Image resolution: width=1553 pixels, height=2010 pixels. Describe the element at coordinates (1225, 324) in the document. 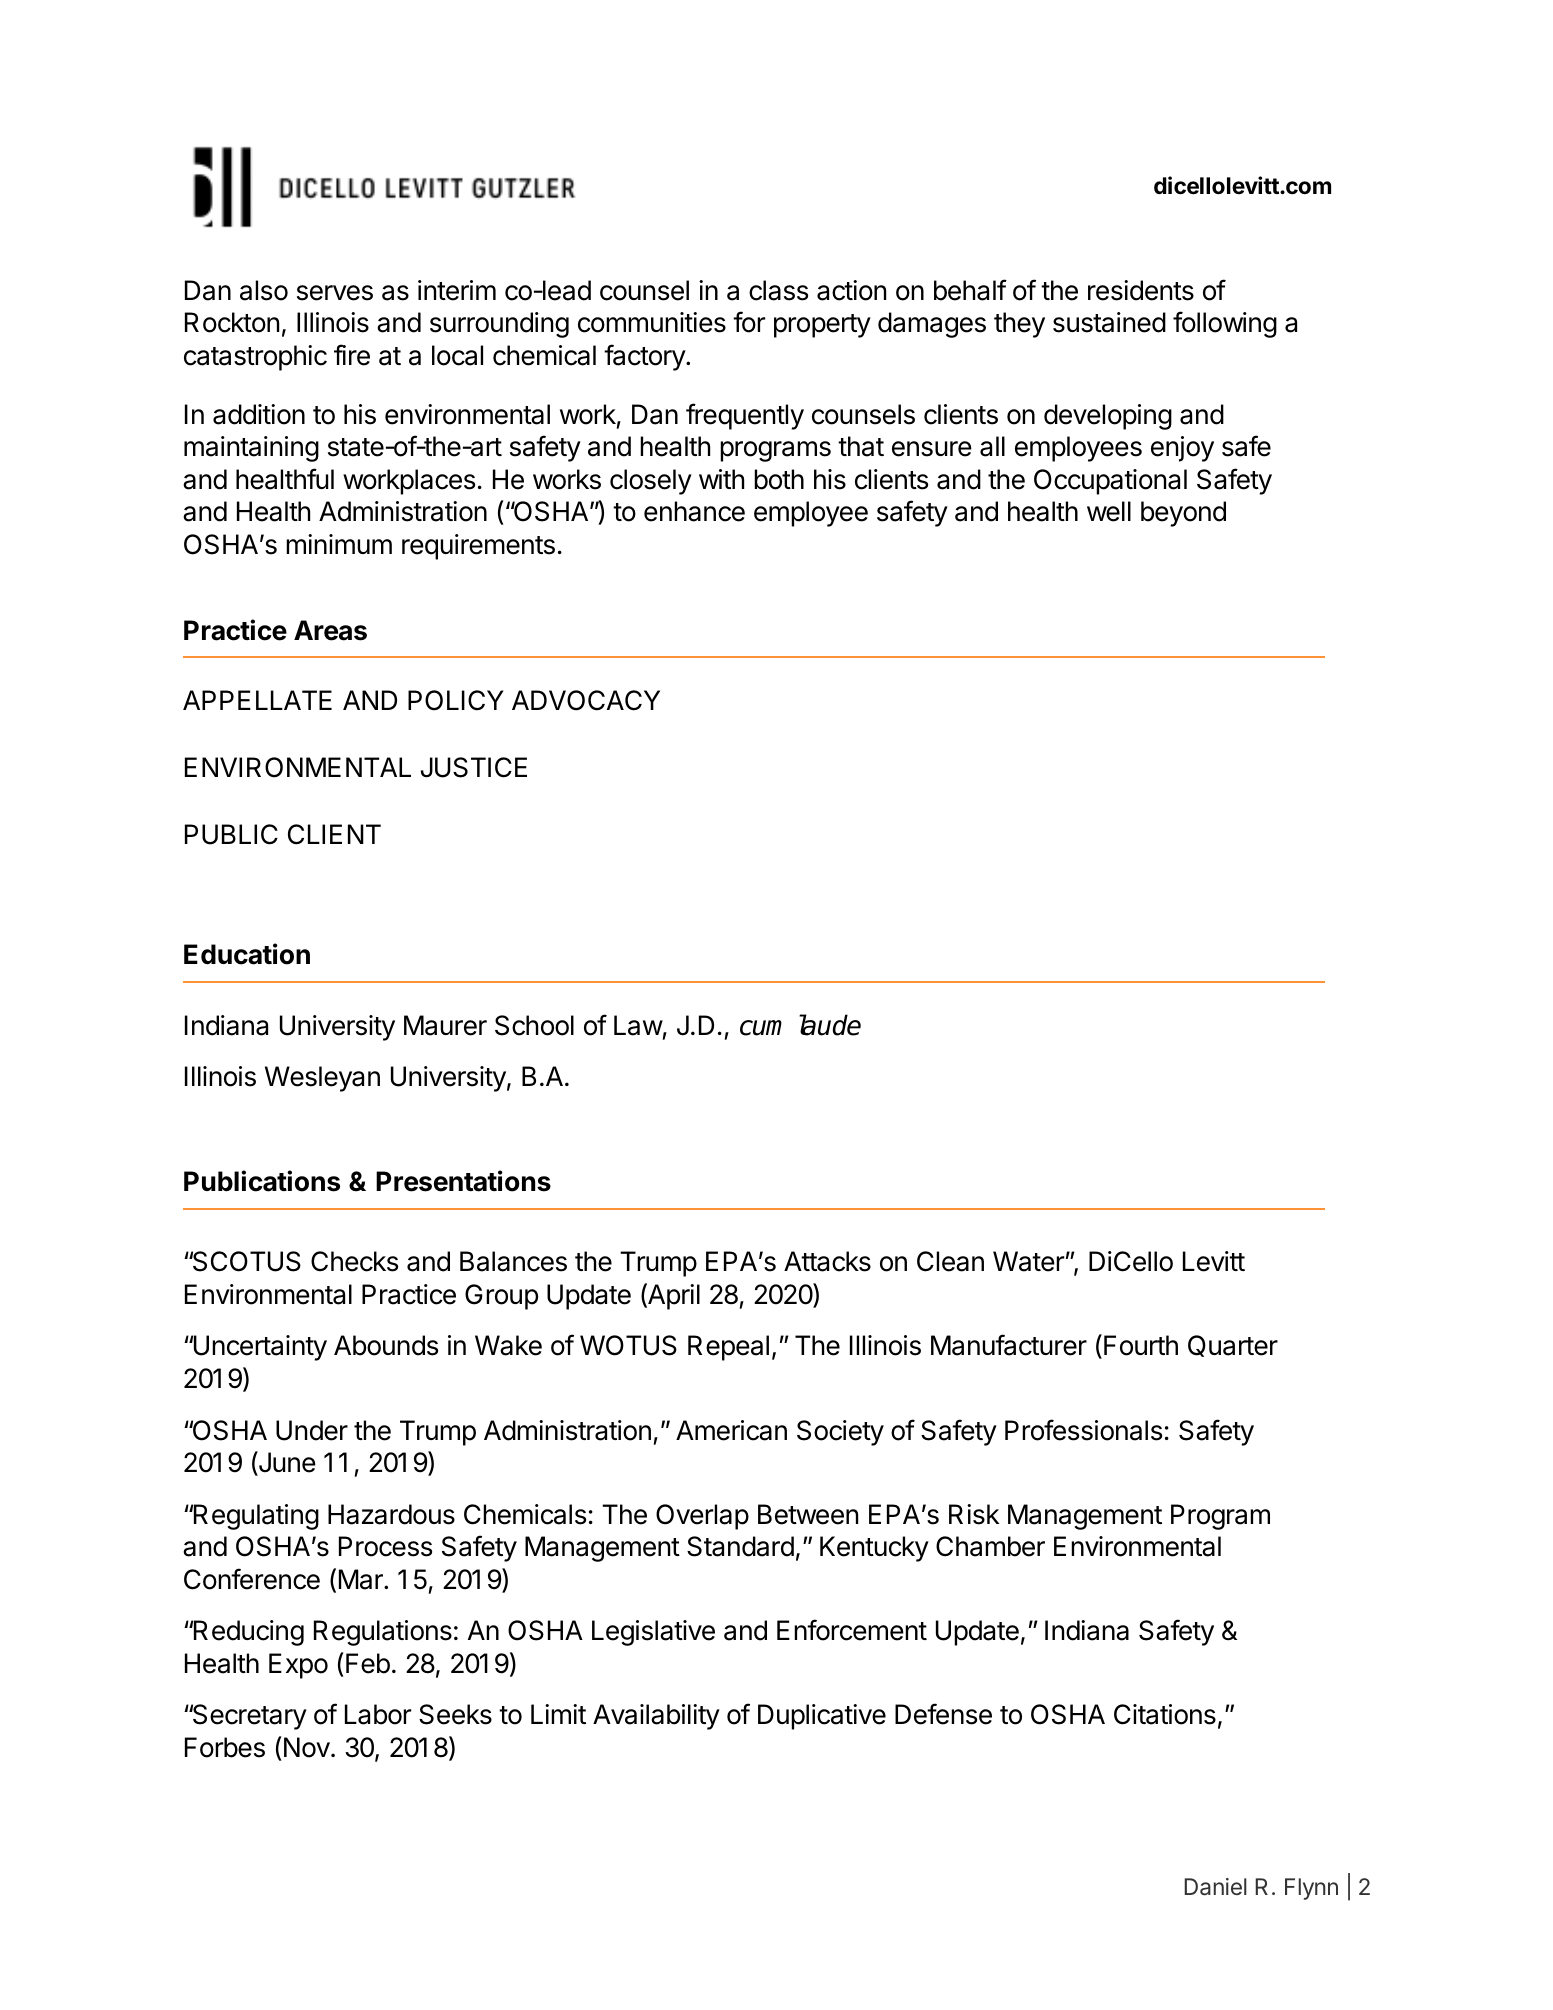

I see `following` at that location.
